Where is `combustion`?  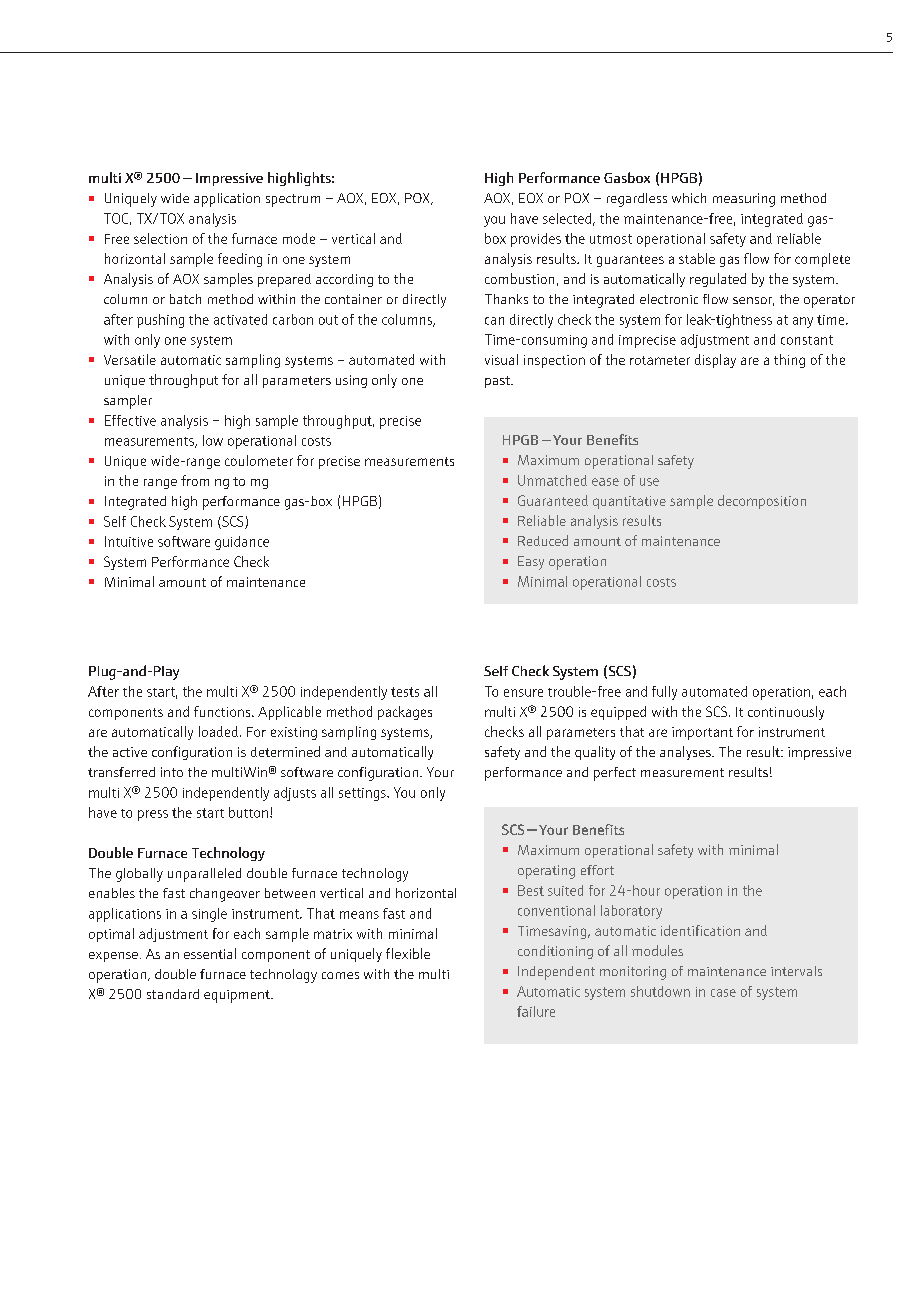 combustion is located at coordinates (519, 278).
